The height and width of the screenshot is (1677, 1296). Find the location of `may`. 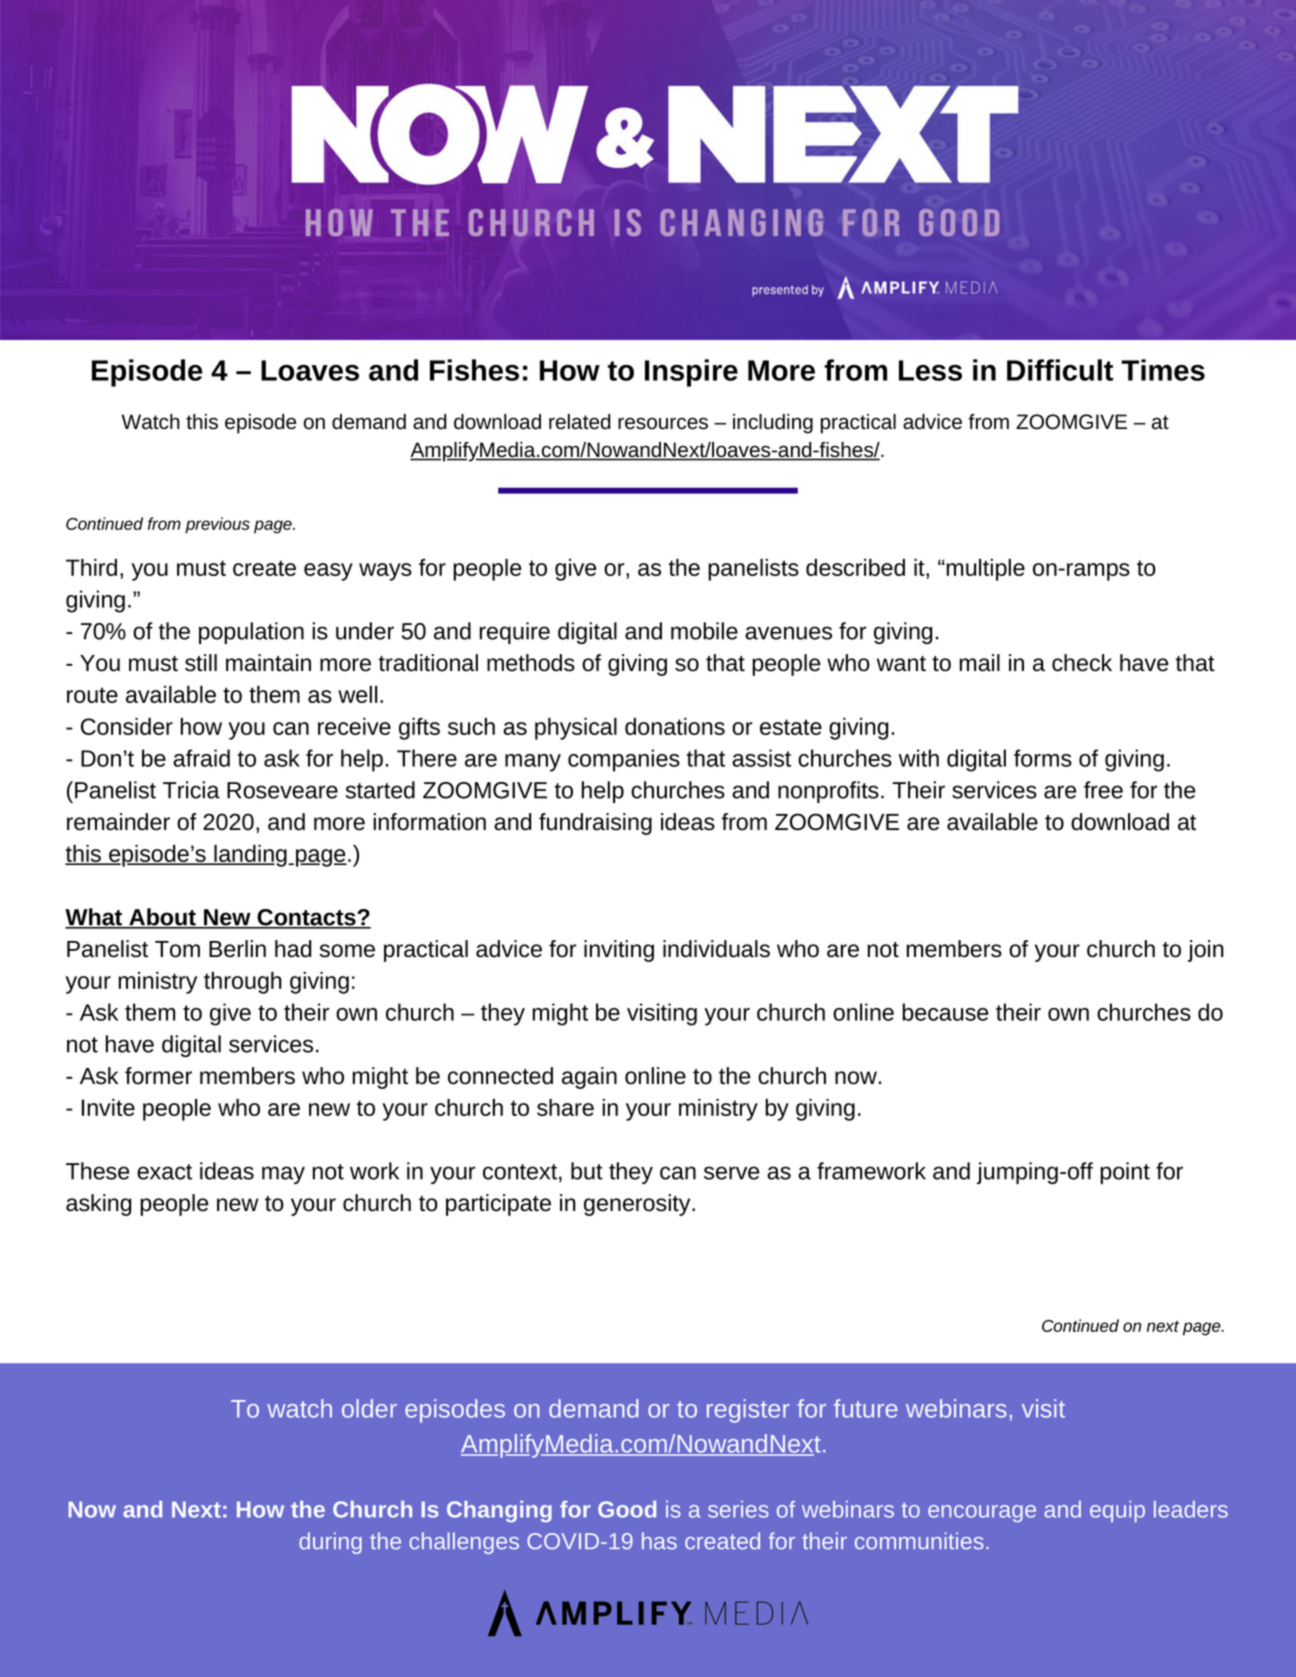

may is located at coordinates (283, 1175).
